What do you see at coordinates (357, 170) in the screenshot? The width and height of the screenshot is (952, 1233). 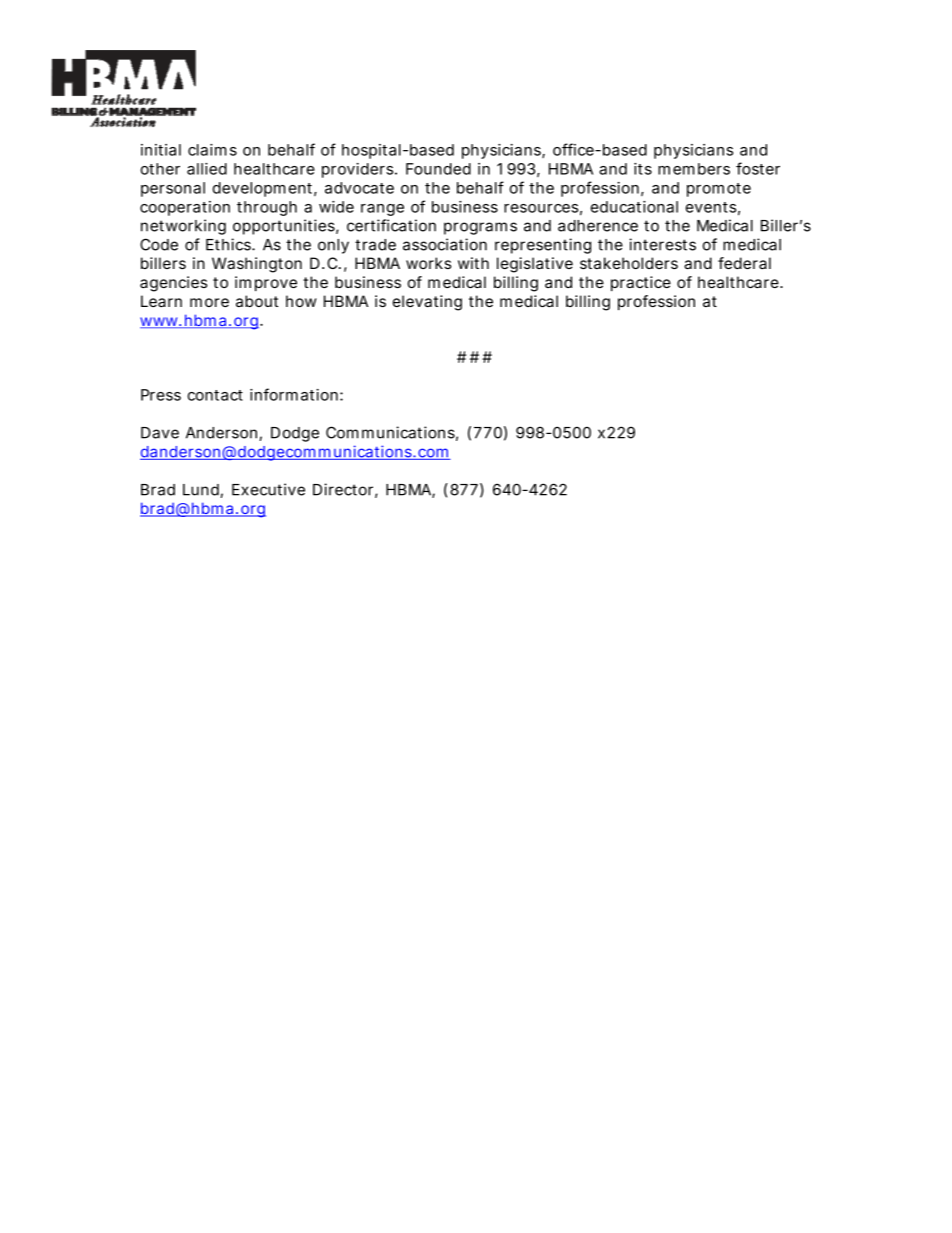 I see `providers` at bounding box center [357, 170].
